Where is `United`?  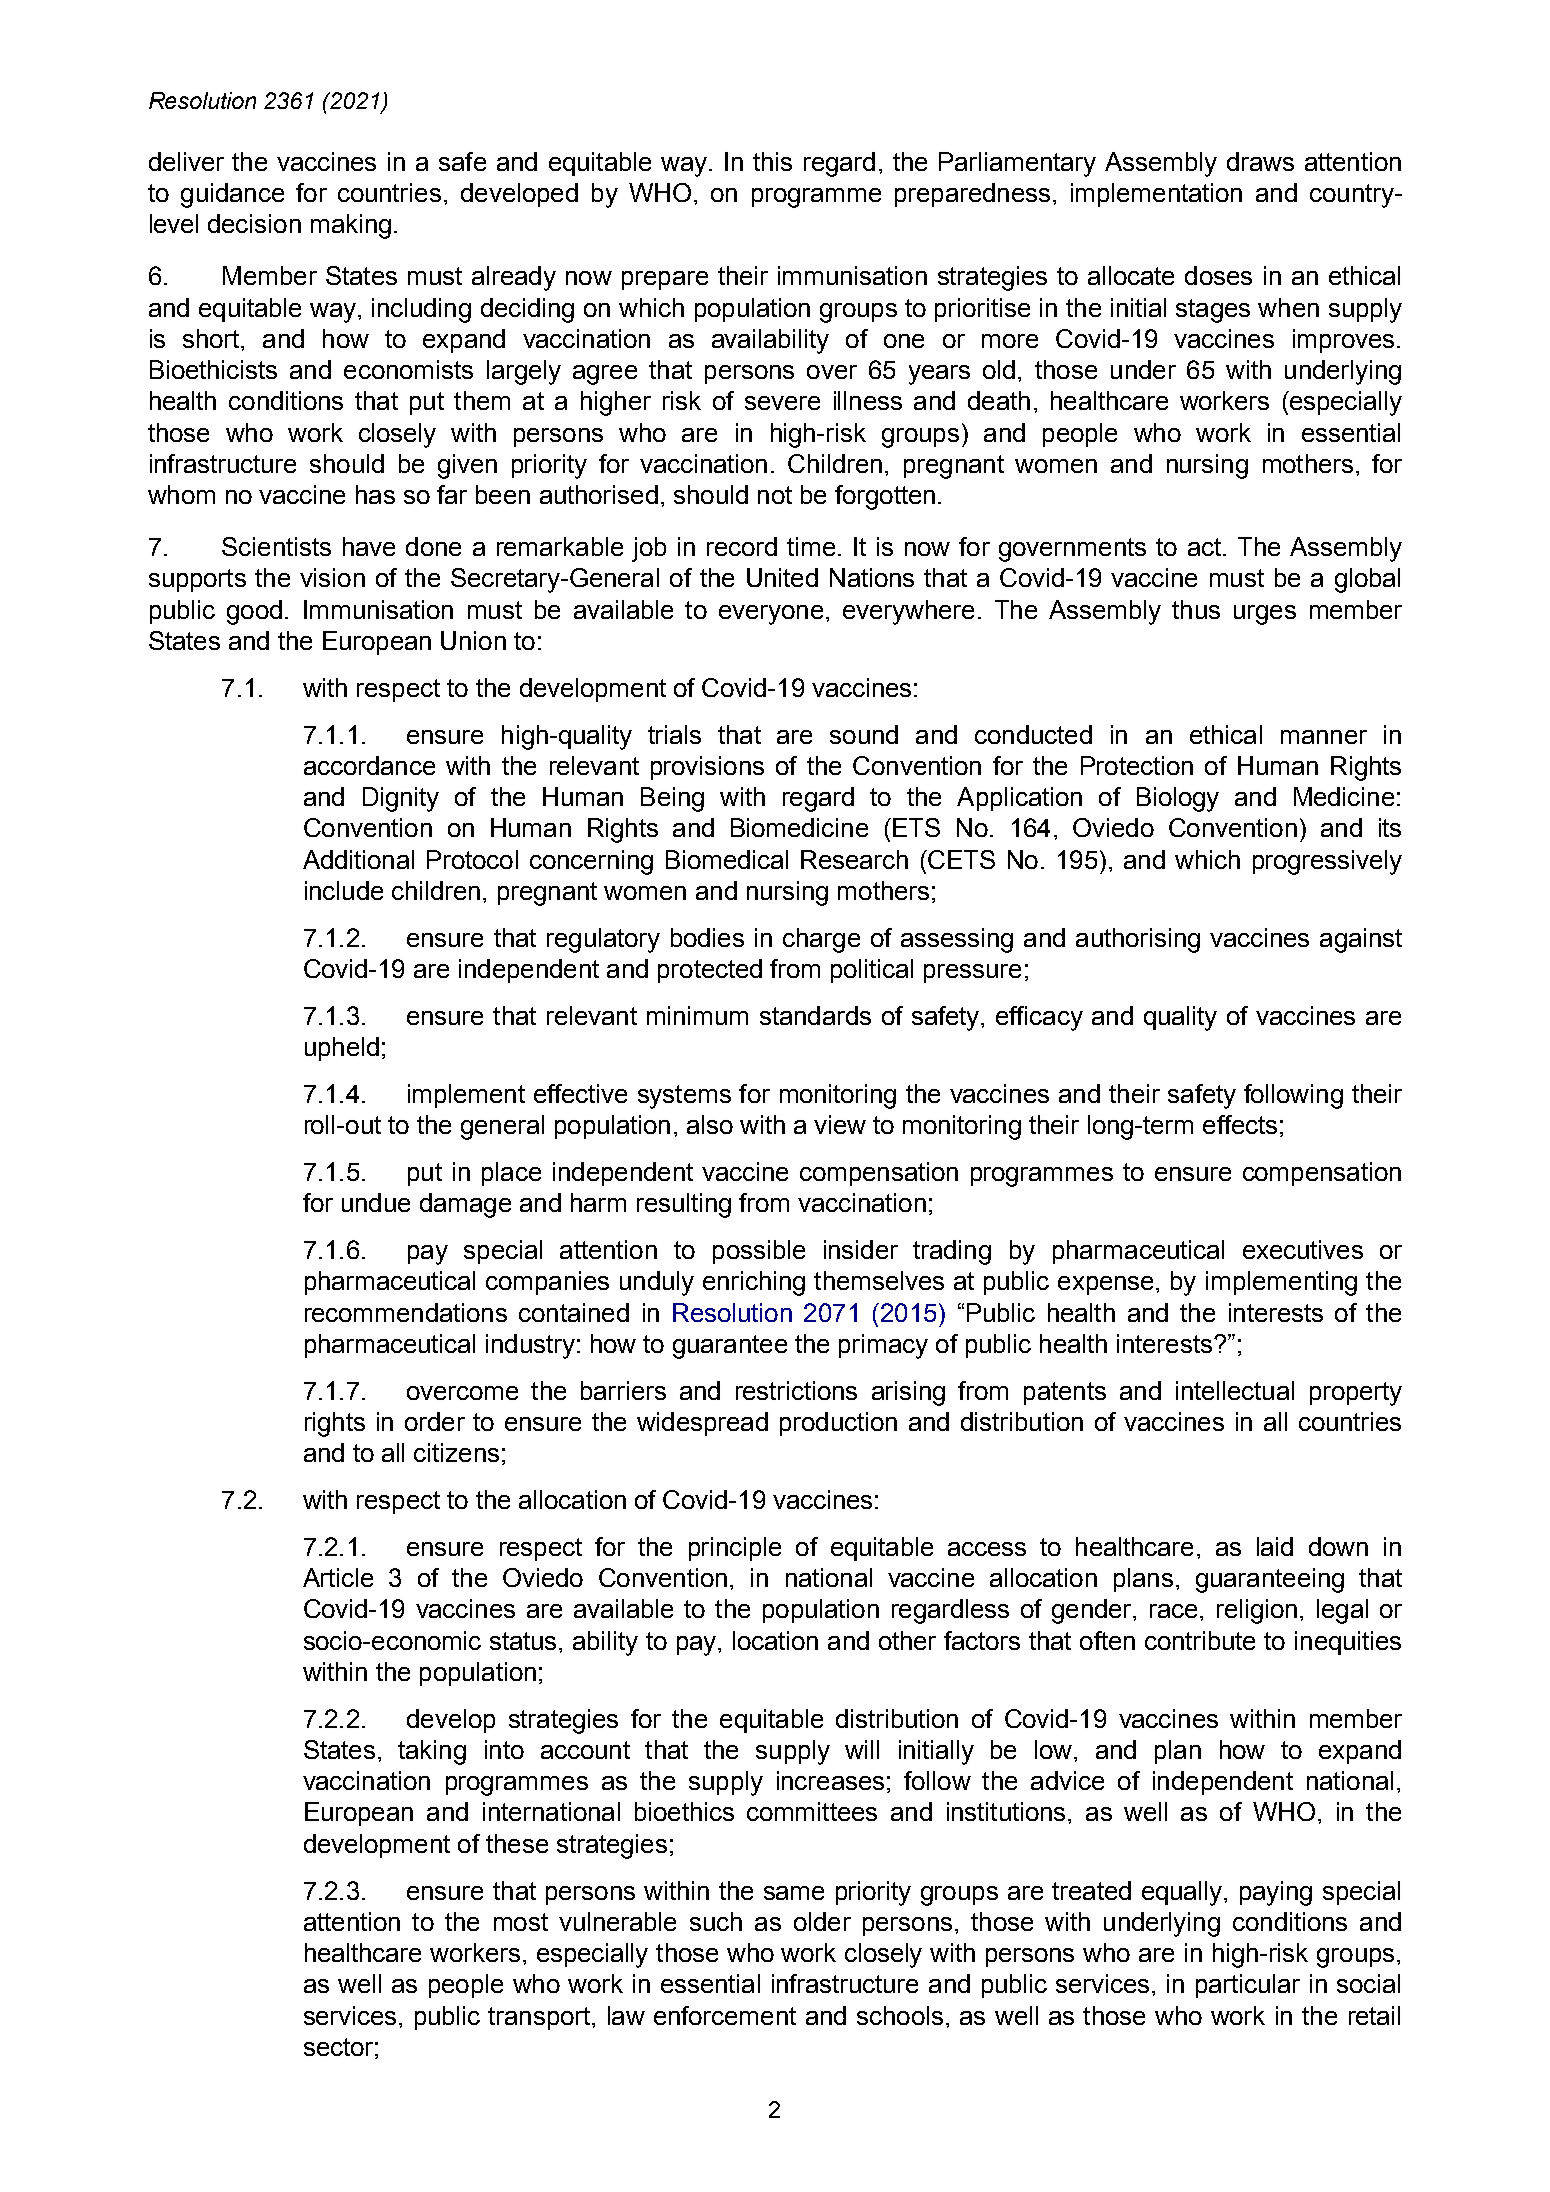 United is located at coordinates (782, 577).
